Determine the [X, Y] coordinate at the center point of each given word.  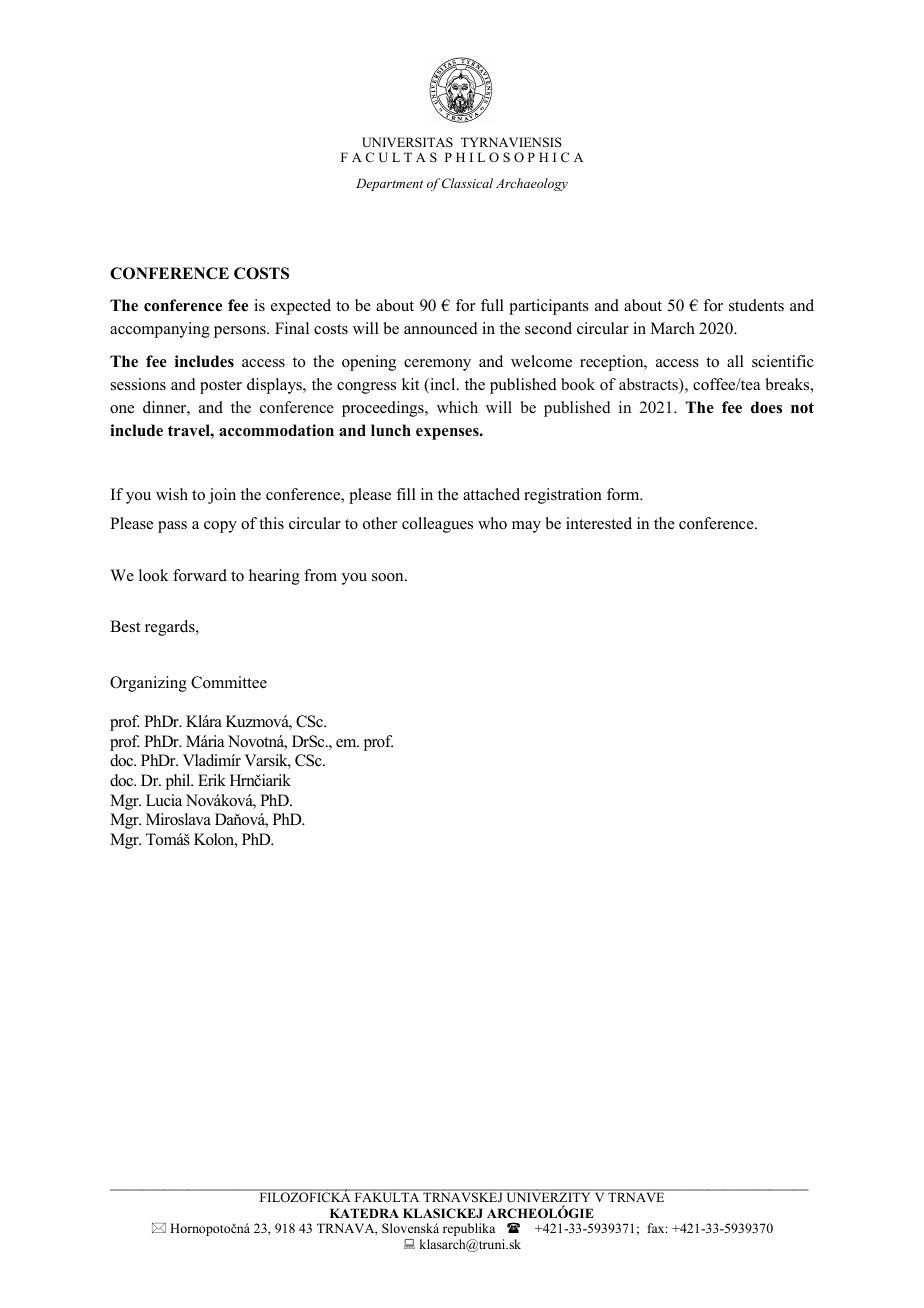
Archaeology [532, 184]
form [624, 494]
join [222, 496]
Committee [229, 682]
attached [491, 494]
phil [179, 782]
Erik [212, 780]
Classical [467, 183]
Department [389, 184]
